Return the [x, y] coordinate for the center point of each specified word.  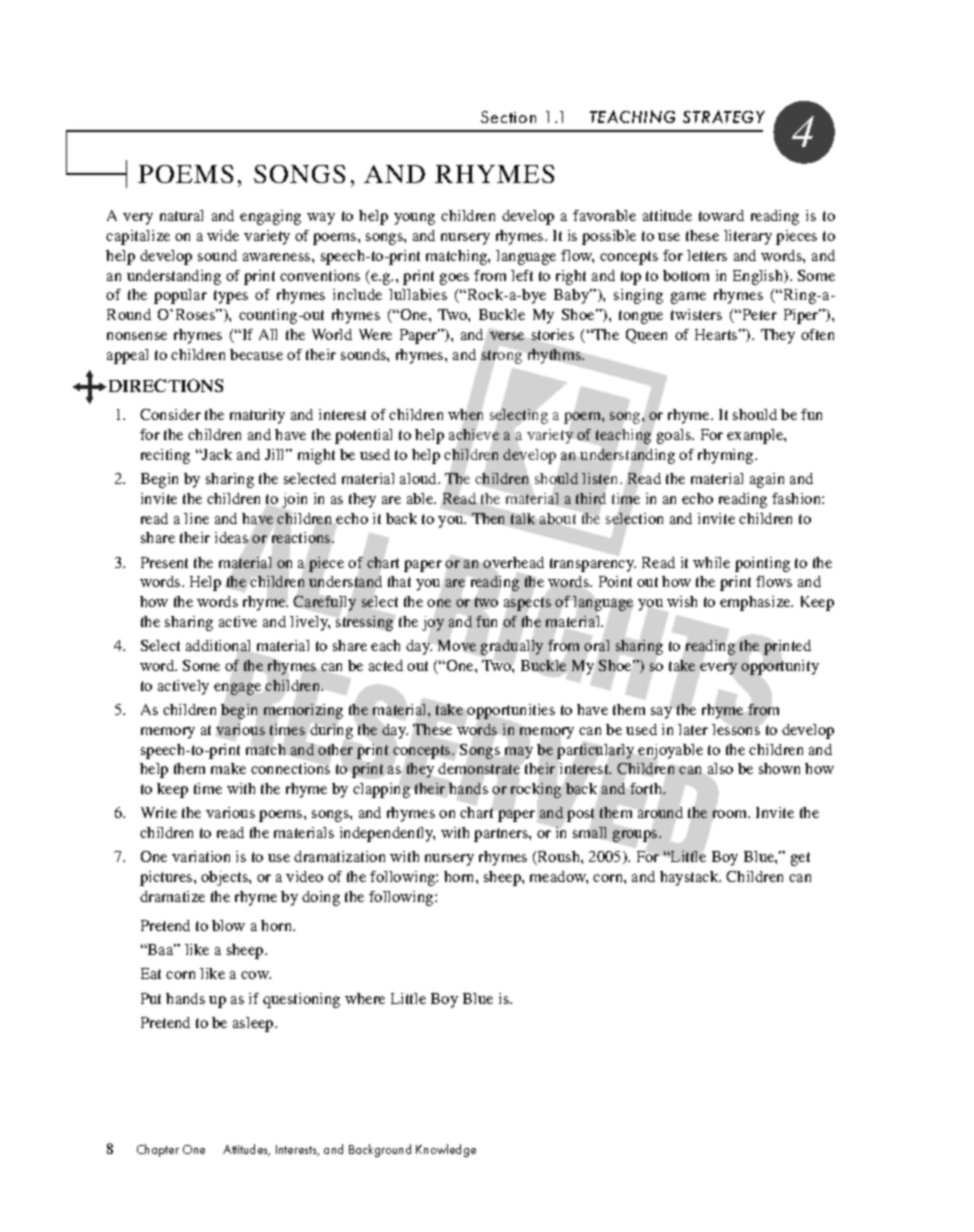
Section [508, 117]
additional [218, 645]
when [465, 414]
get [800, 859]
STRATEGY [724, 116]
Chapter [158, 1150]
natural [181, 215]
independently [387, 834]
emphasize [756, 603]
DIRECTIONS [166, 385]
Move [457, 645]
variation [201, 856]
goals [675, 436]
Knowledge [446, 1150]
